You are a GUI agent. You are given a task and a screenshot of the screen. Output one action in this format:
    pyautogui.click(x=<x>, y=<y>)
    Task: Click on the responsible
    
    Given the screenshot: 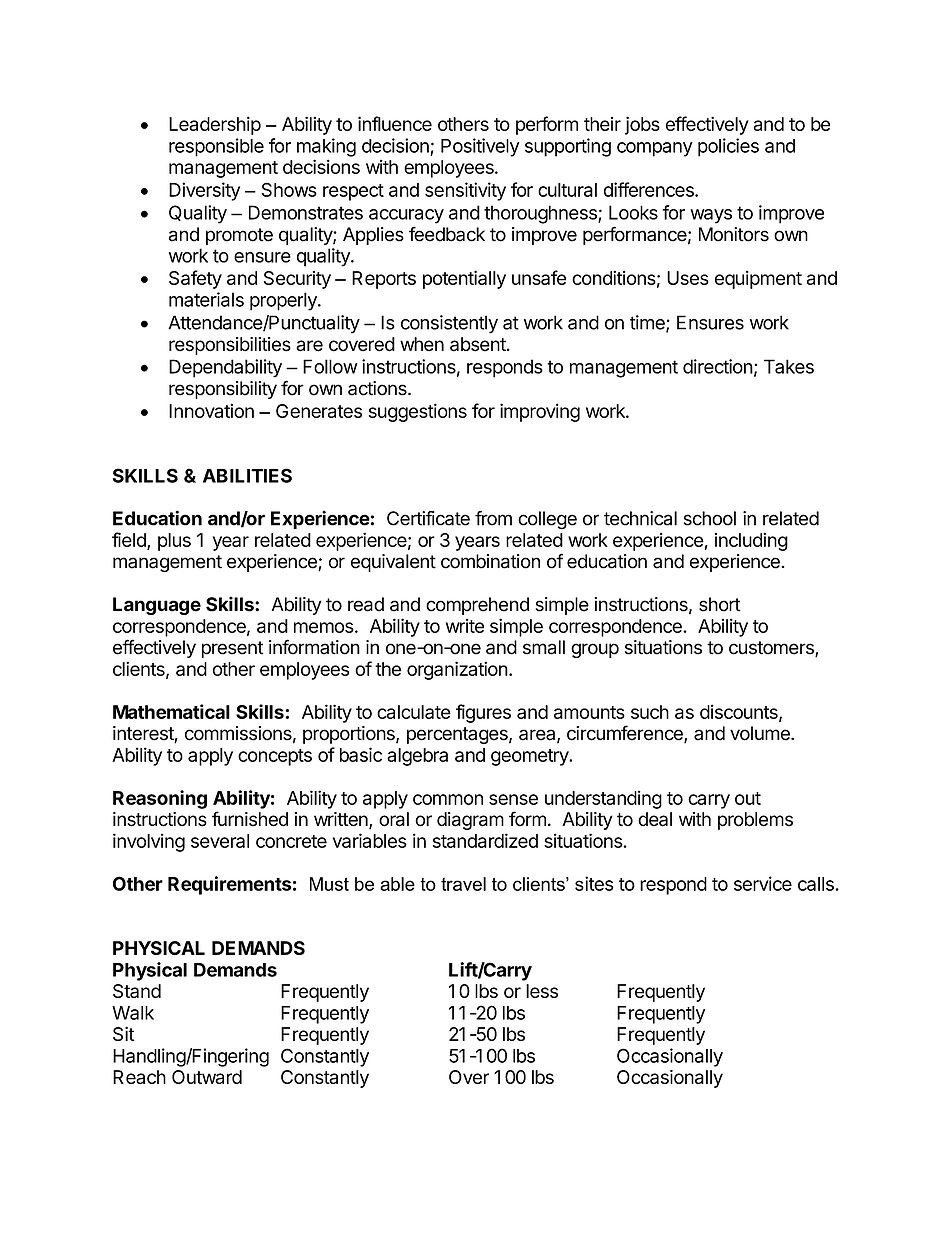 What is the action you would take?
    pyautogui.click(x=216, y=147)
